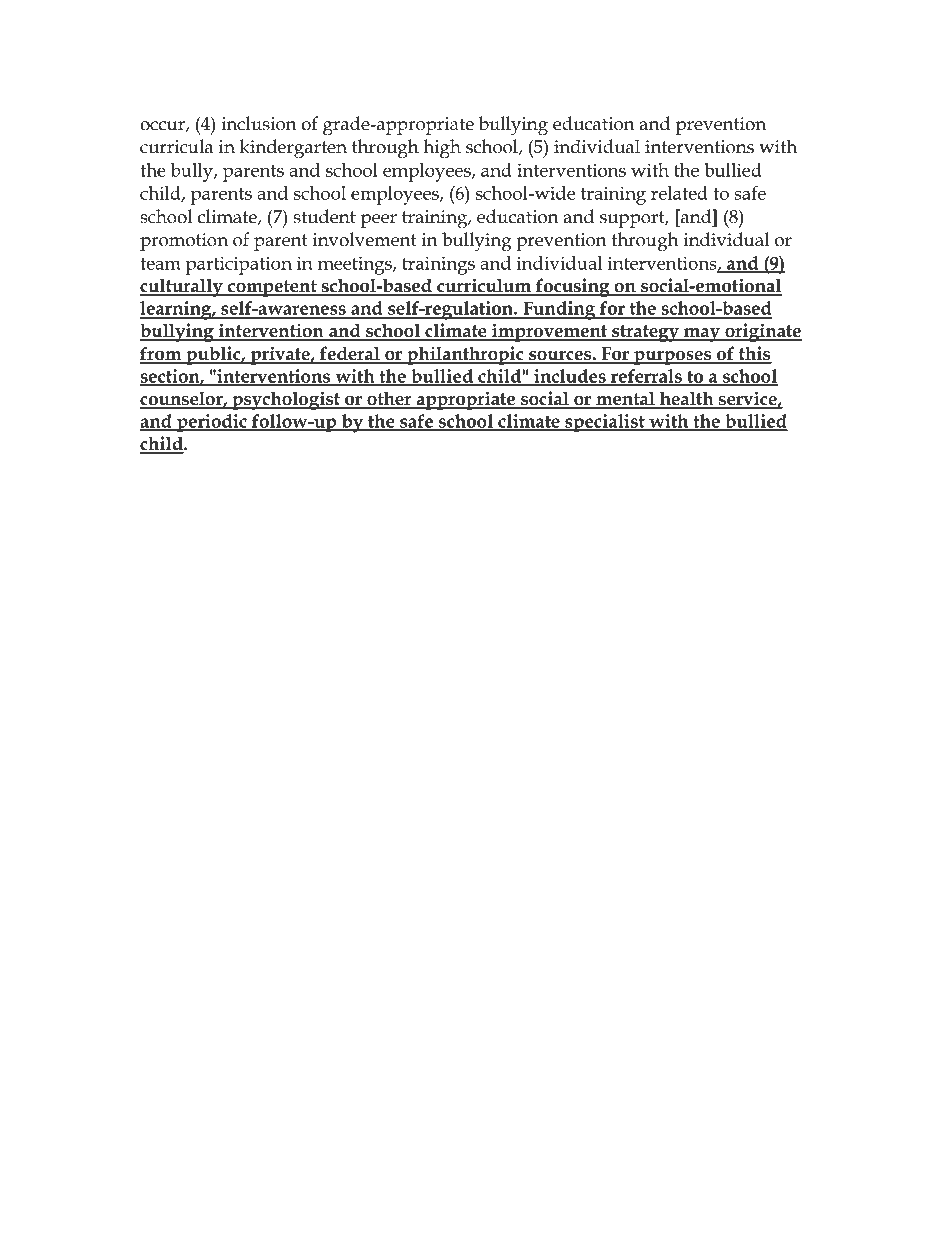 This screenshot has height=1233, width=952. Describe the element at coordinates (679, 193) in the screenshot. I see `related` at that location.
